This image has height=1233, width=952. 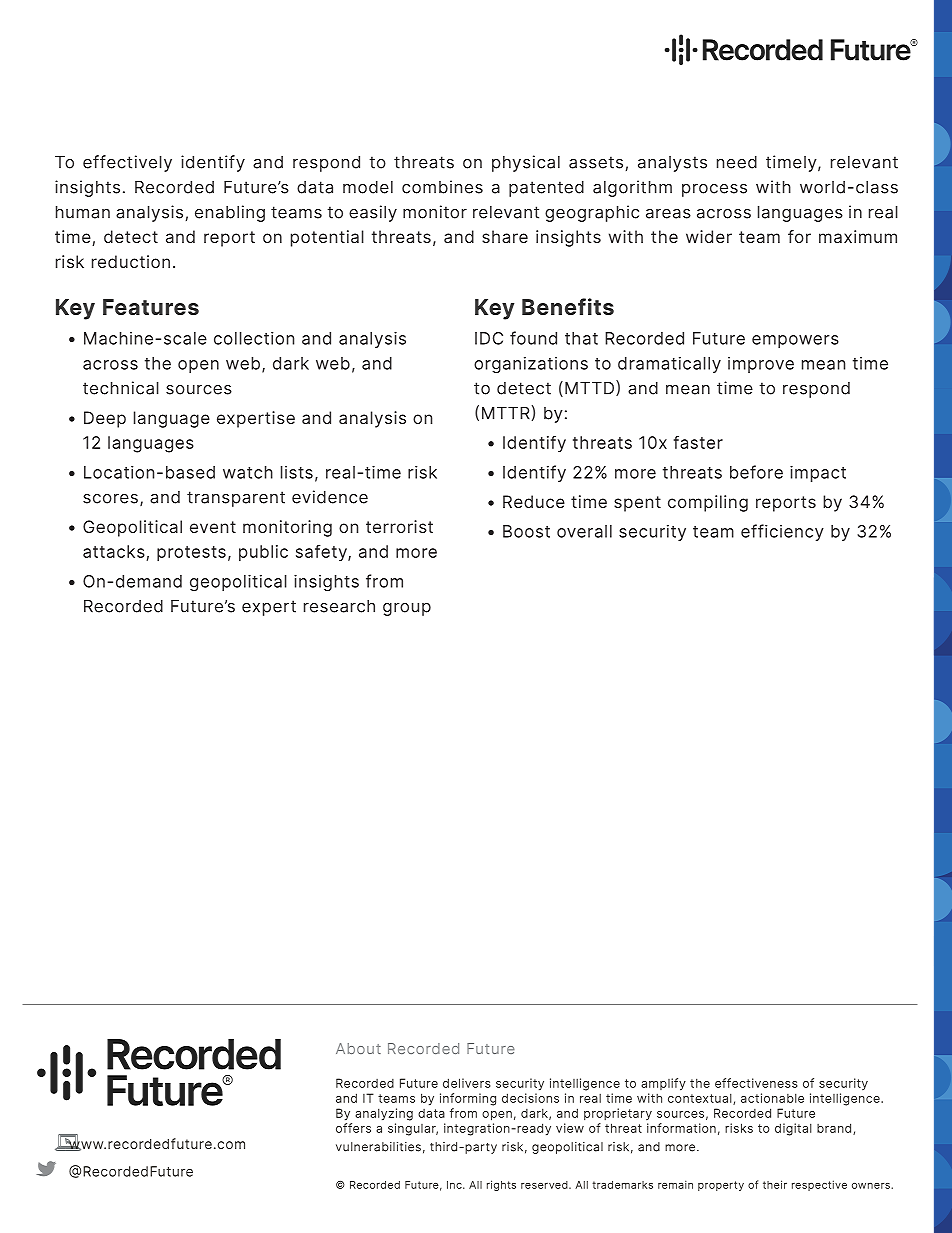 What do you see at coordinates (353, 1128) in the image?
I see `offers` at bounding box center [353, 1128].
